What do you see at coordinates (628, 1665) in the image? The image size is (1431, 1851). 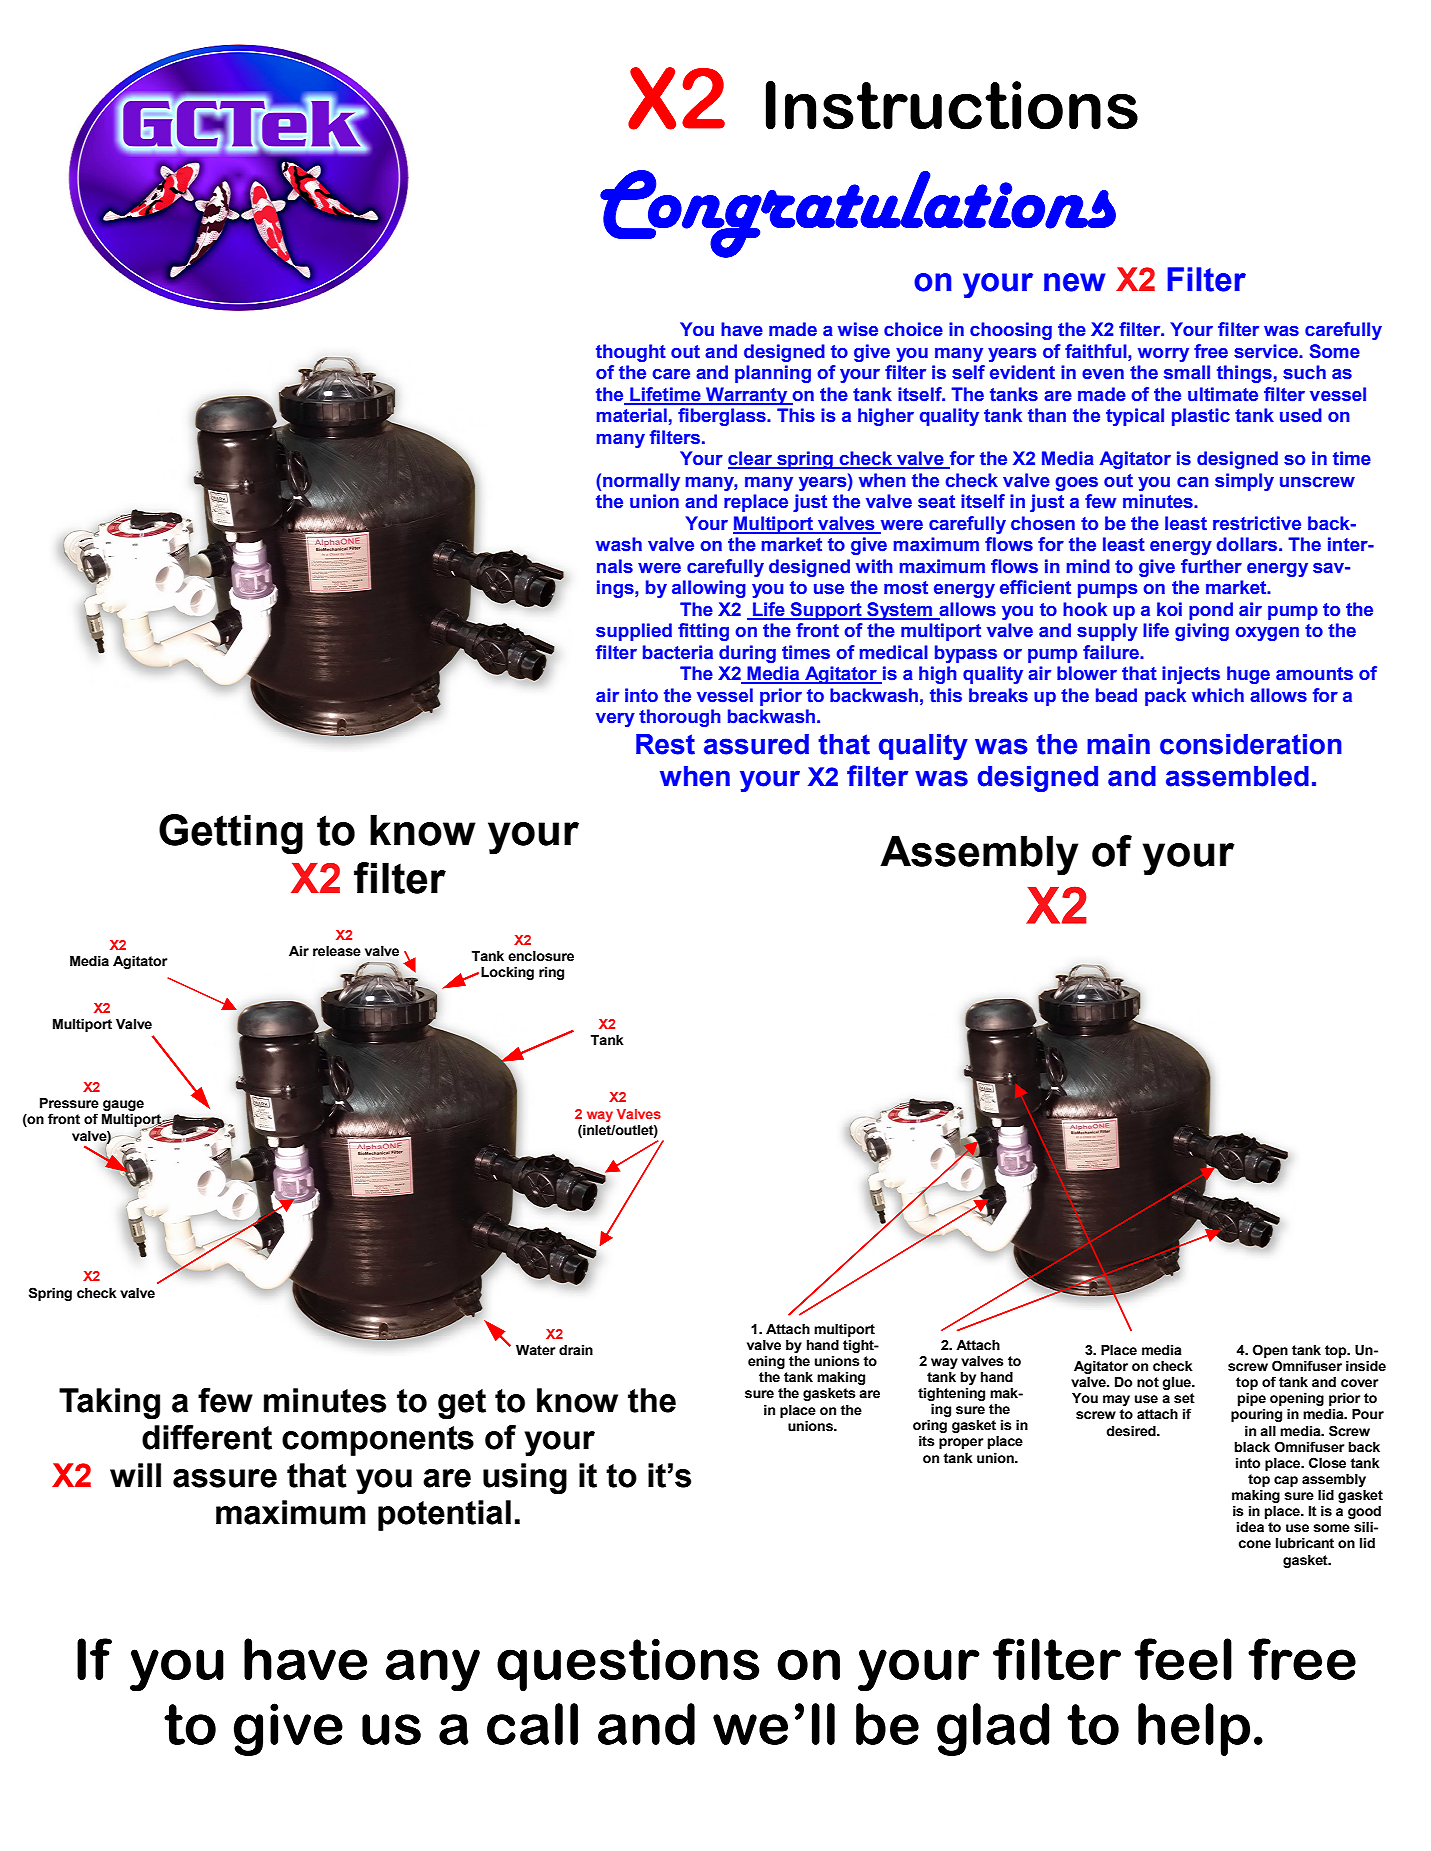 I see `questions` at bounding box center [628, 1665].
